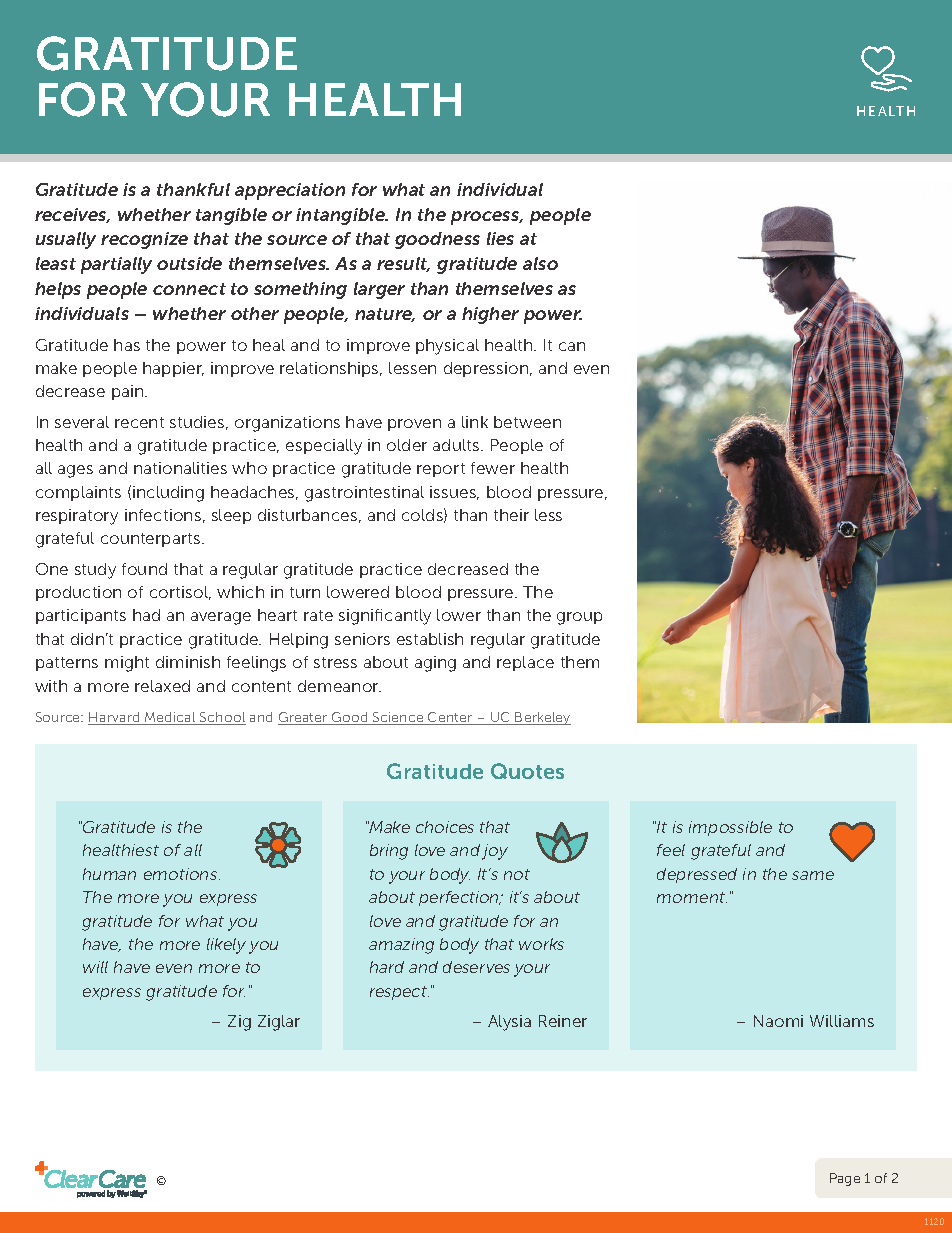  I want to click on recognize, so click(144, 240).
